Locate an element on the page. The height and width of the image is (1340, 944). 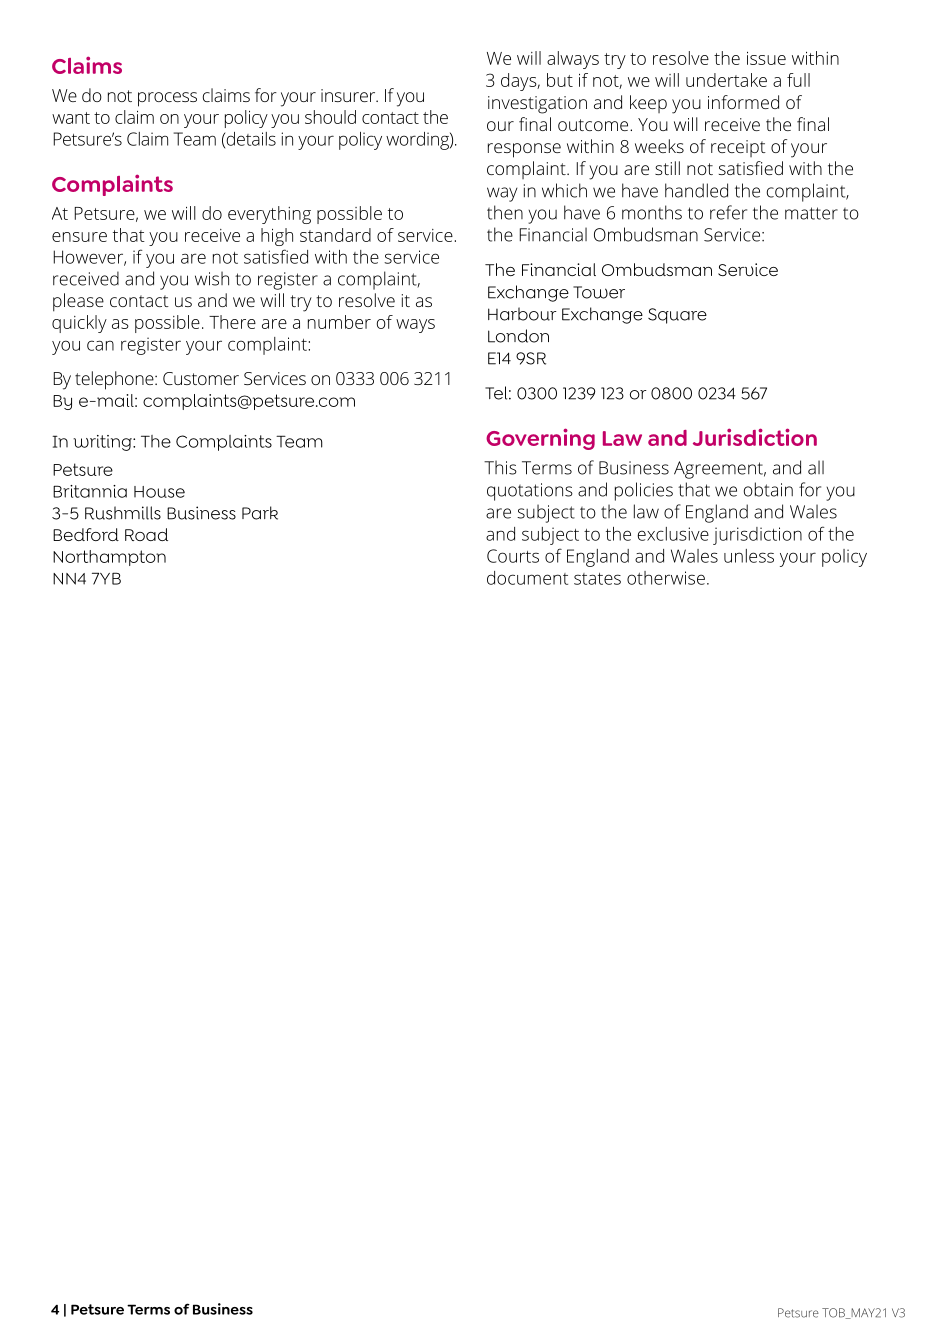
insurer is located at coordinates (349, 95).
